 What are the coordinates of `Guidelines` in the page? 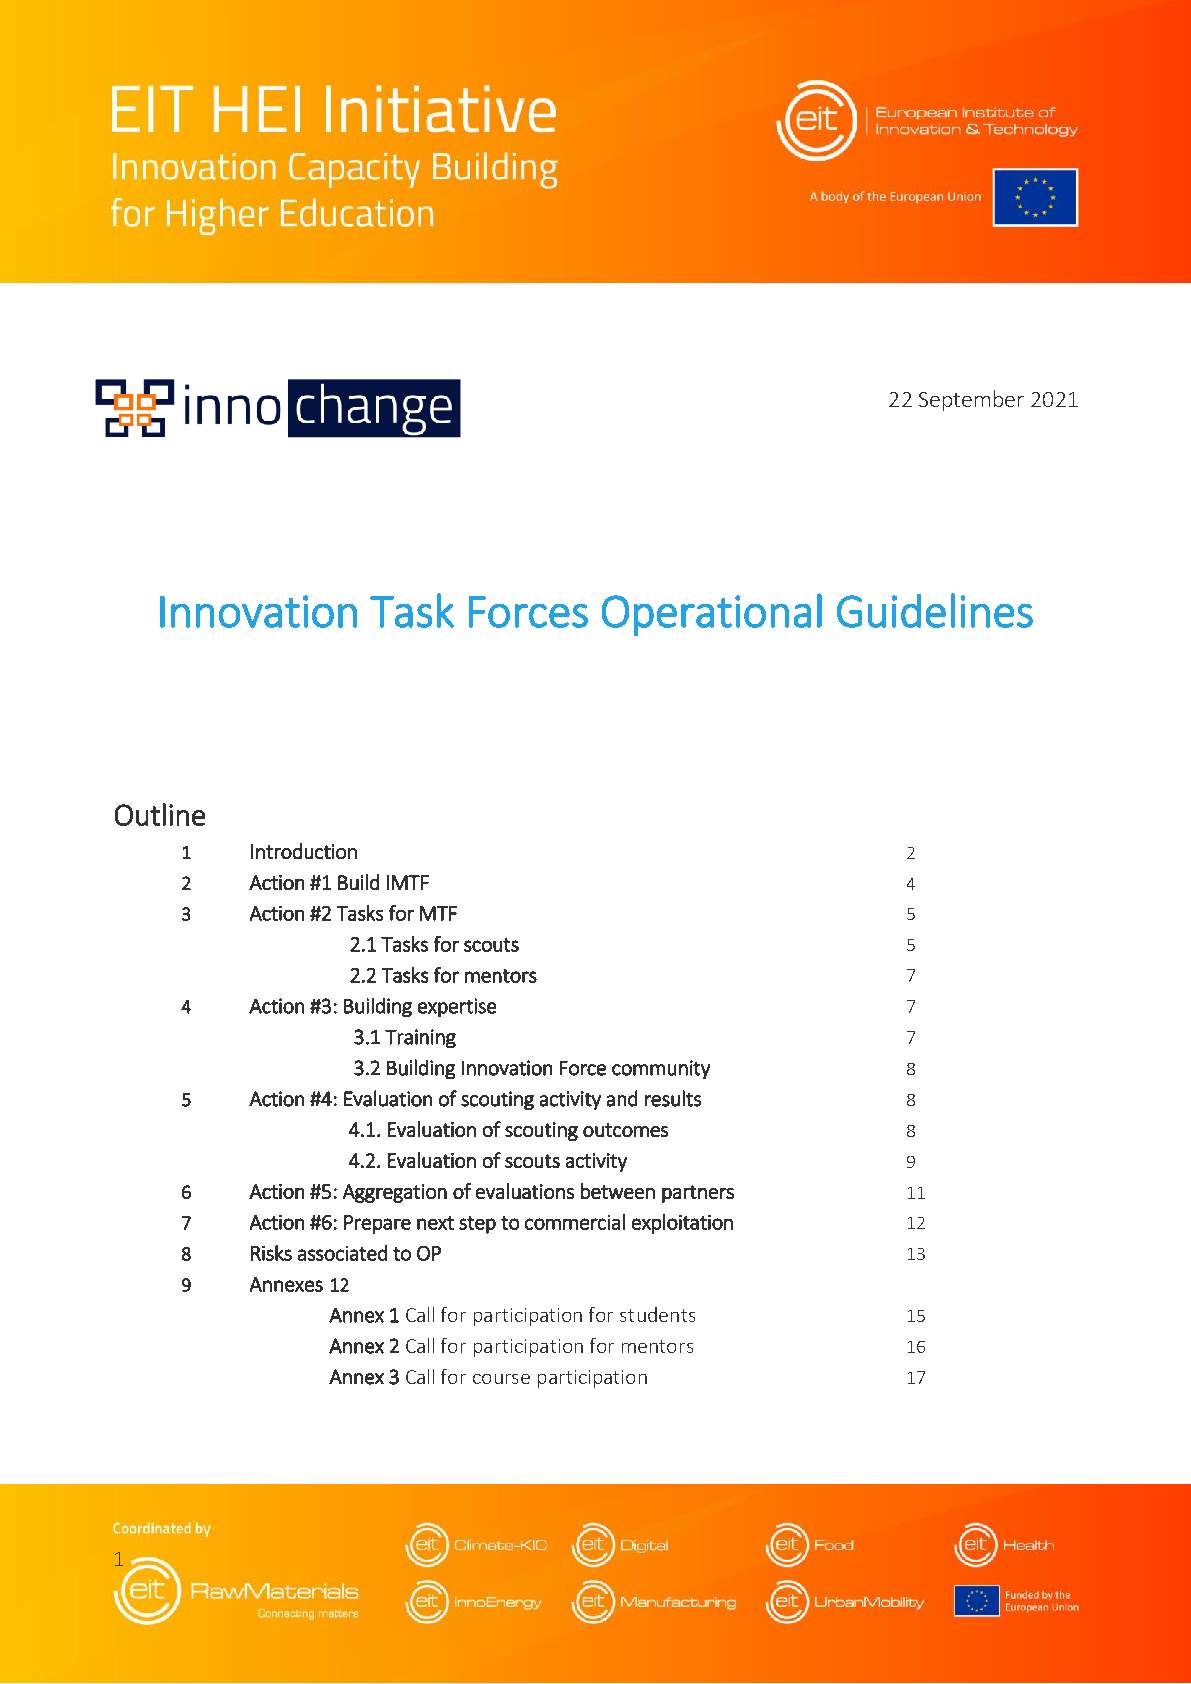 It's located at (935, 610).
